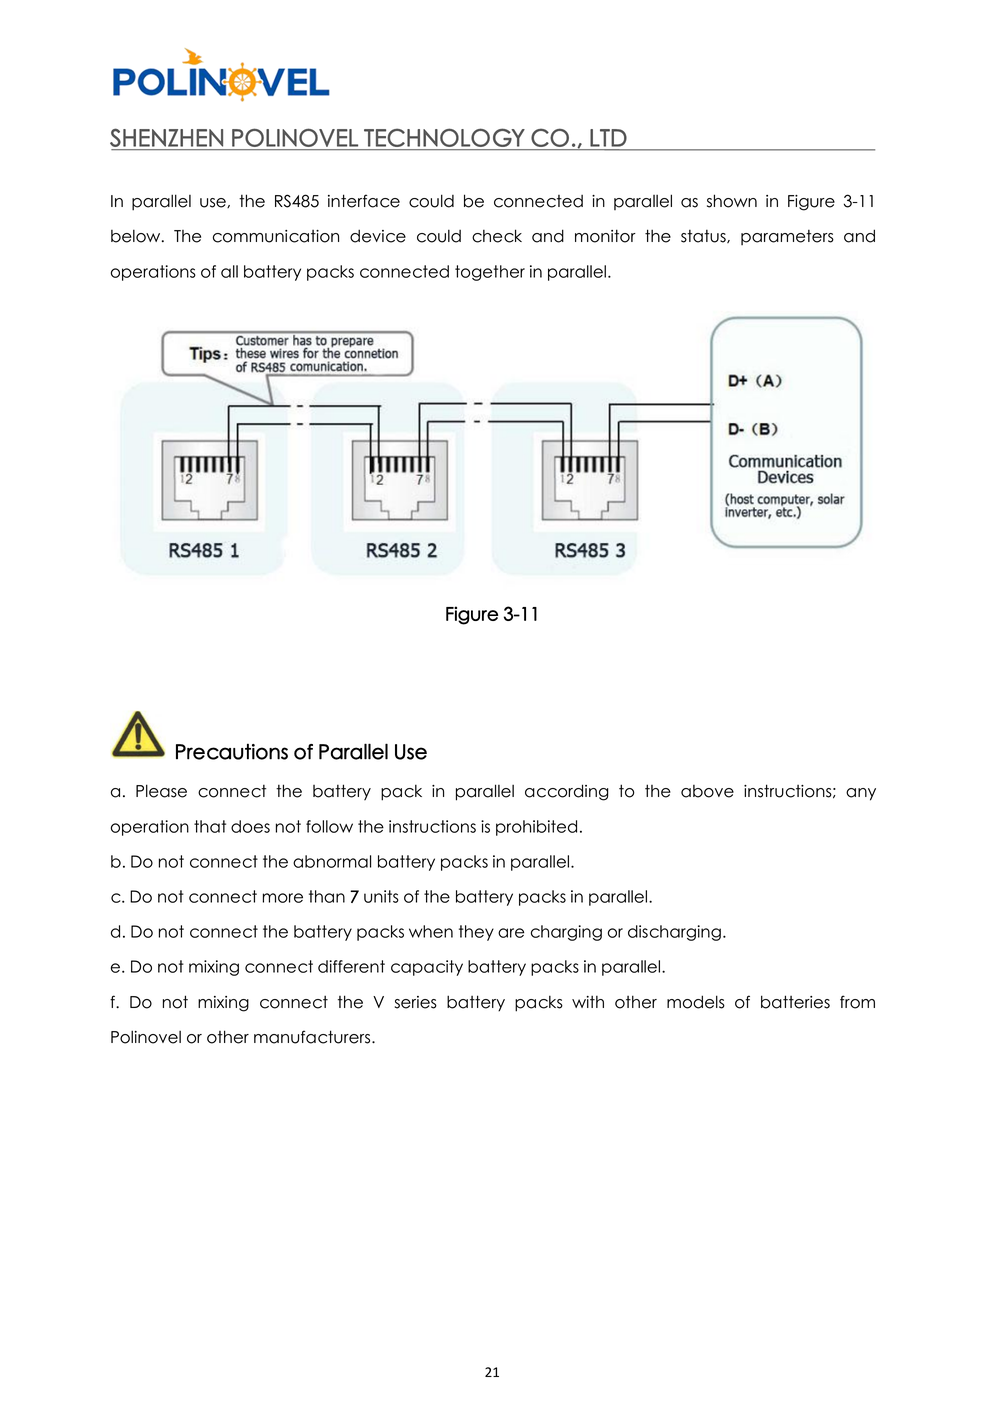 The height and width of the screenshot is (1405, 994). What do you see at coordinates (232, 751) in the screenshot?
I see `Precautions` at bounding box center [232, 751].
